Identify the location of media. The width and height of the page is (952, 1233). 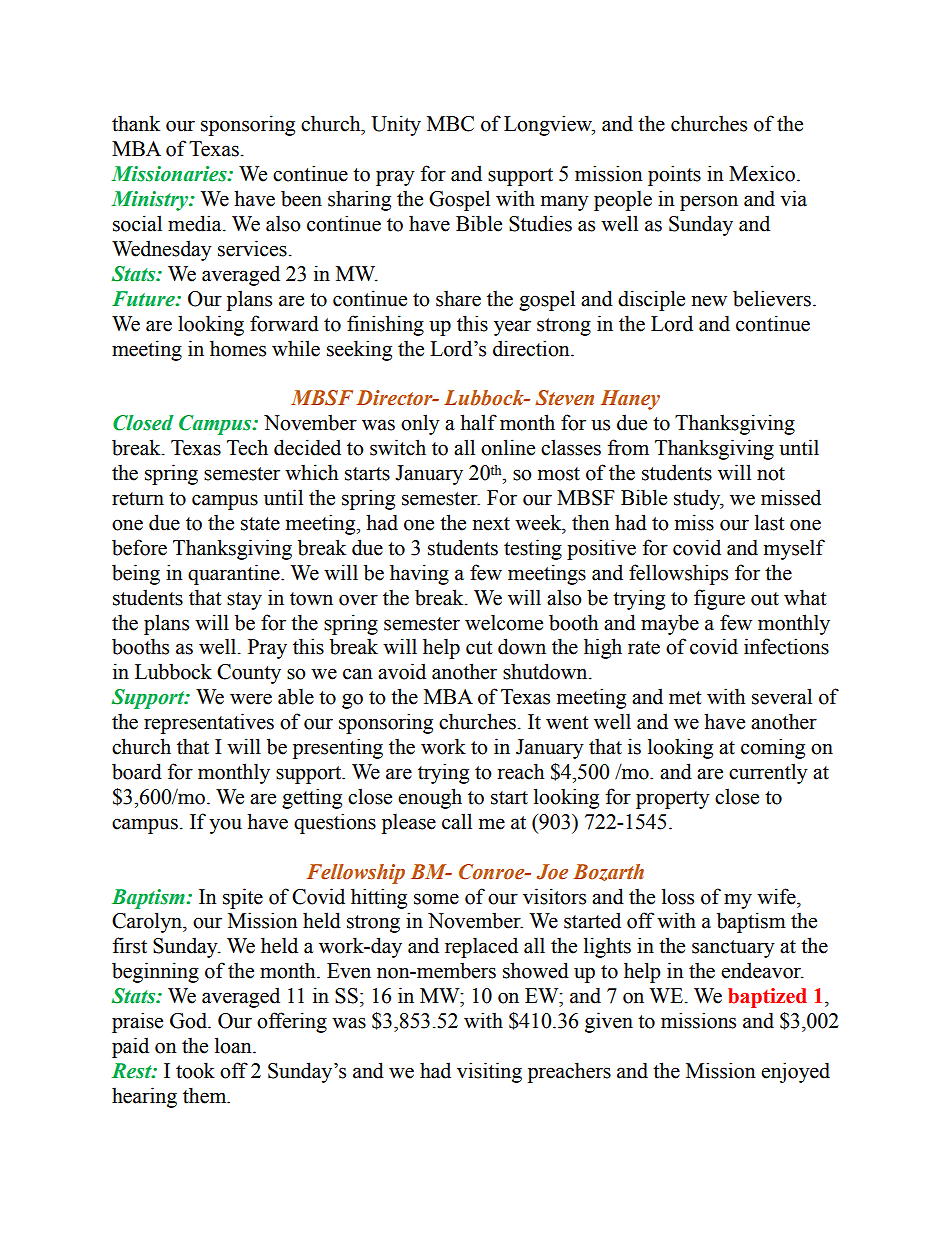
(196, 223).
